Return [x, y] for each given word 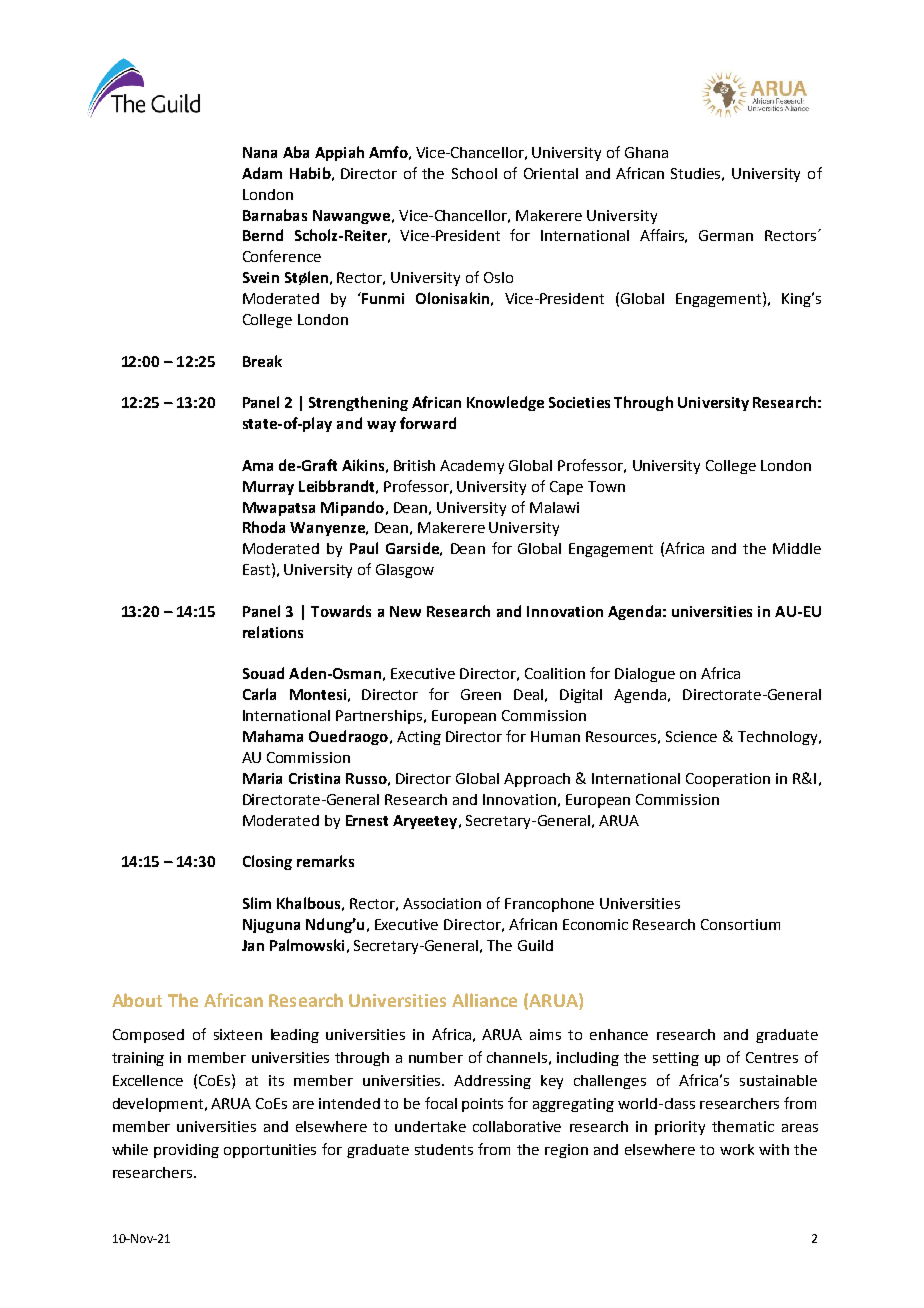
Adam [262, 173]
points [482, 1105]
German [726, 235]
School [474, 173]
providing [186, 1151]
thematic [743, 1126]
